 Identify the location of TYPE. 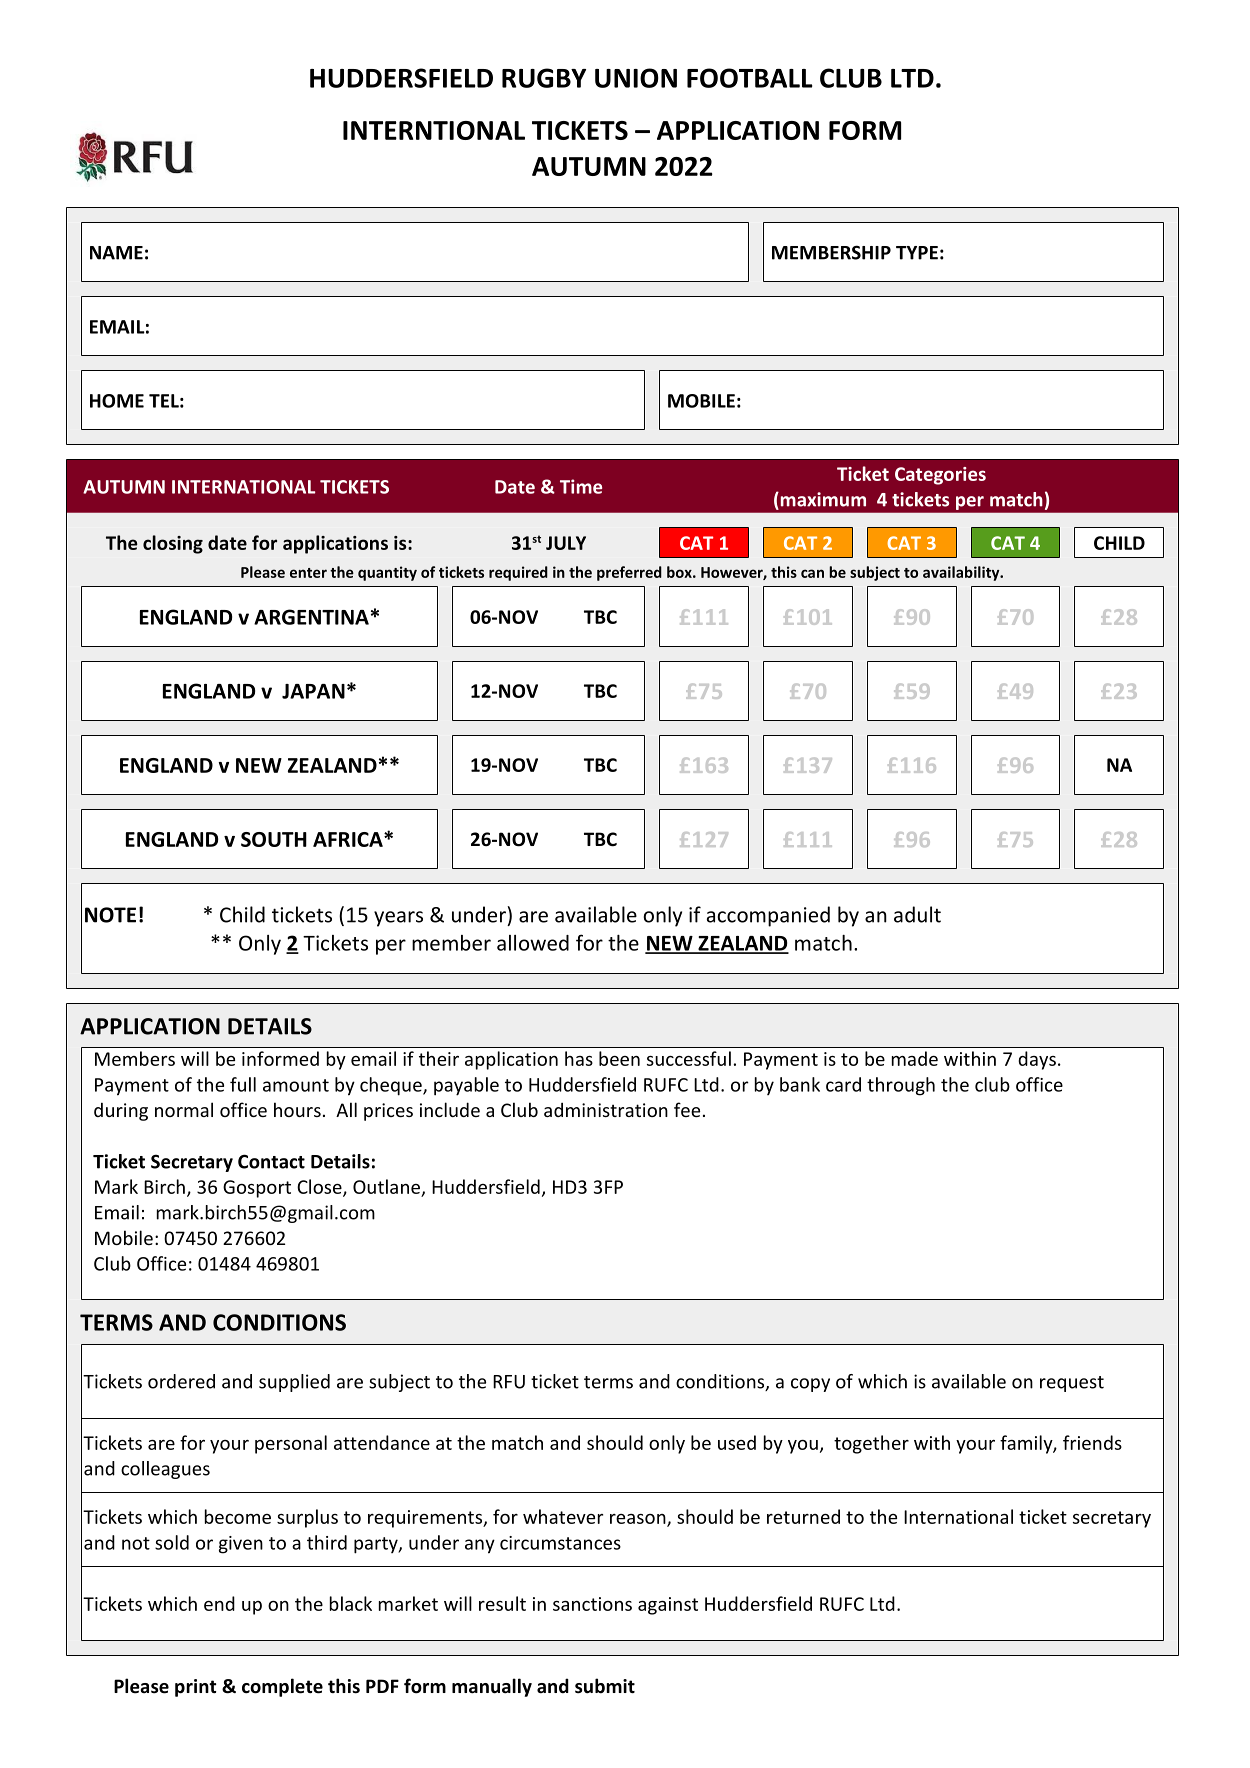
(917, 253).
